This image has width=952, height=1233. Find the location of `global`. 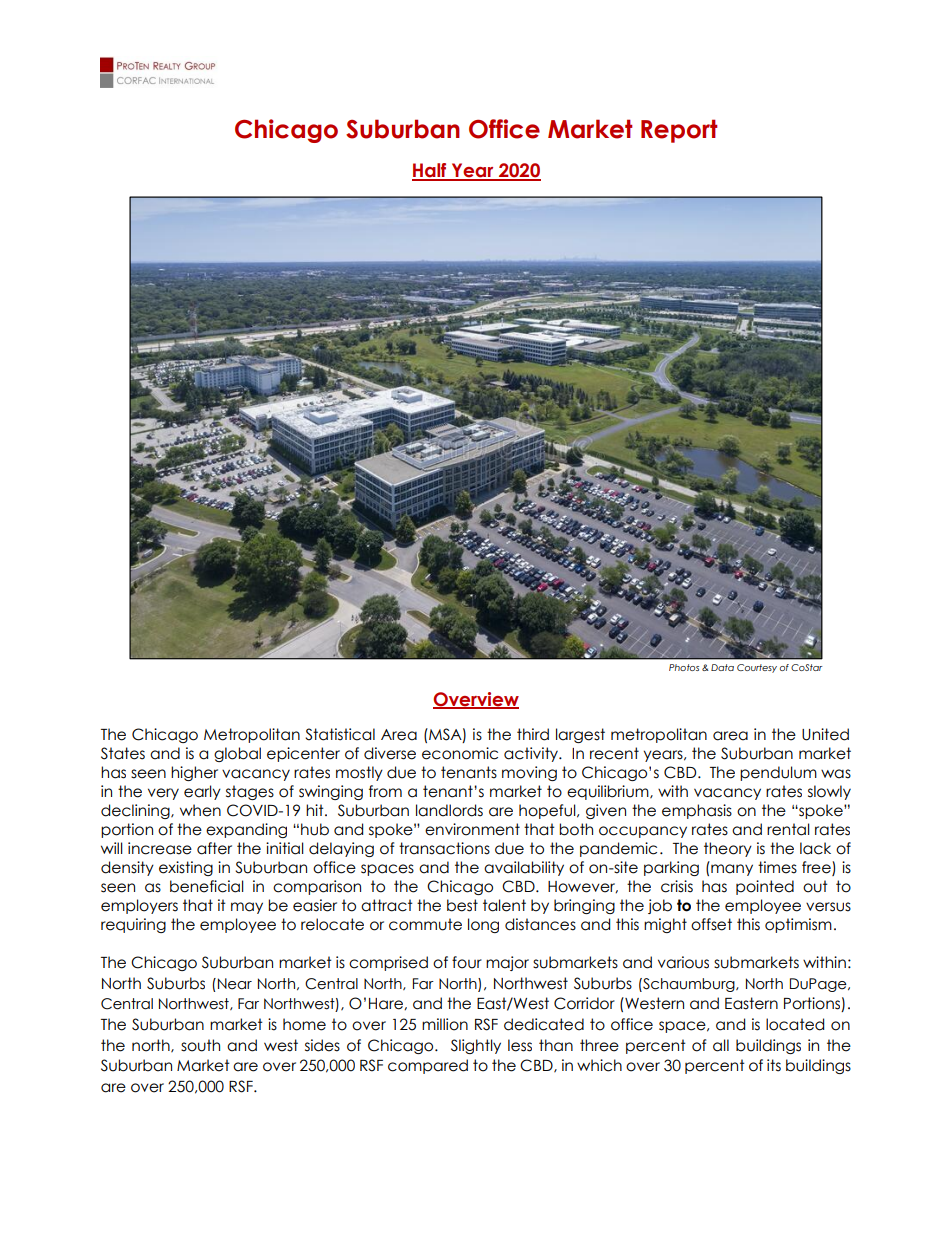

global is located at coordinates (237, 754).
